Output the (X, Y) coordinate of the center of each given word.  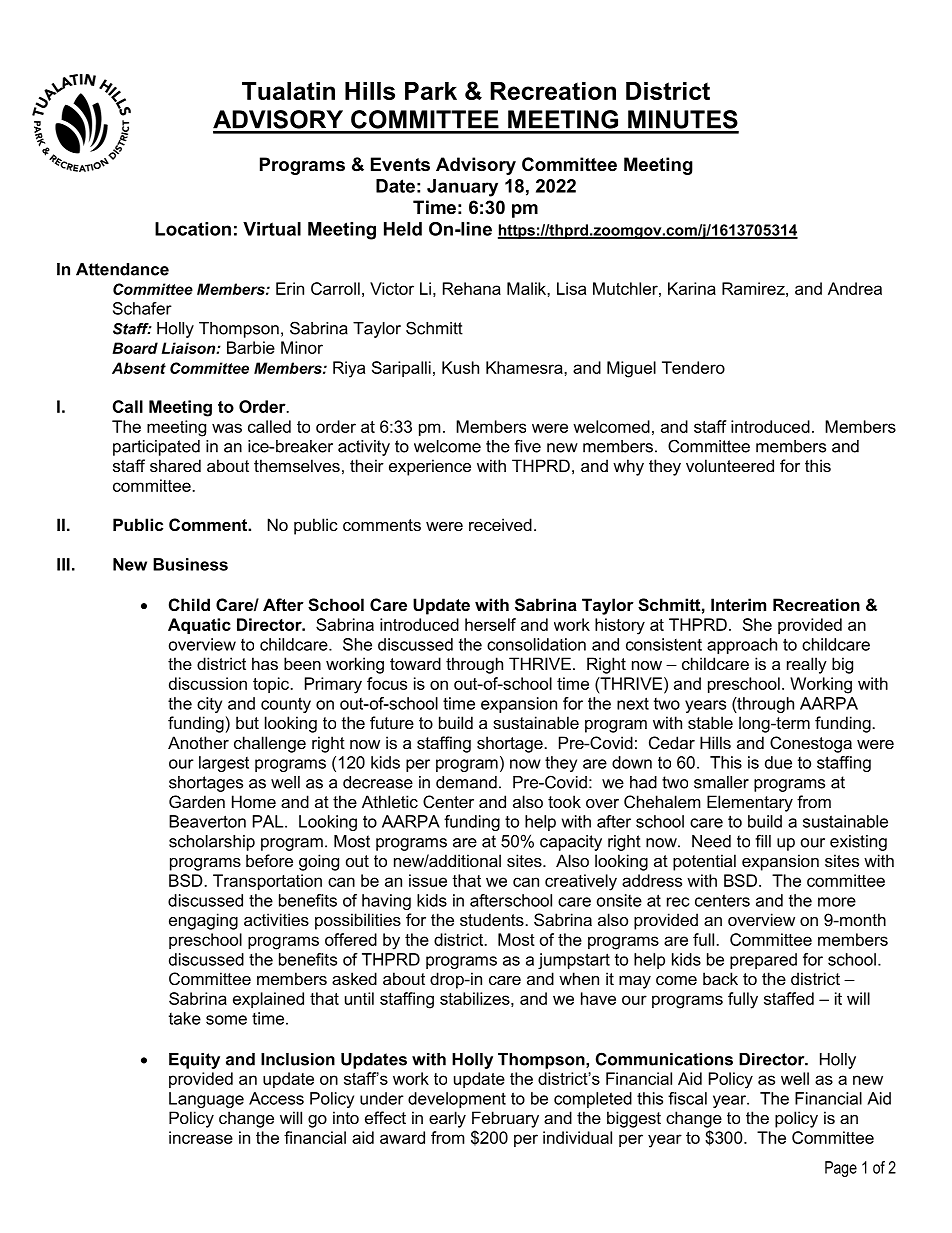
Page (841, 1169)
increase (201, 1137)
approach (742, 646)
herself (490, 624)
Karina (692, 288)
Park (431, 91)
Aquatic (199, 626)
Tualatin (288, 91)
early (447, 1119)
